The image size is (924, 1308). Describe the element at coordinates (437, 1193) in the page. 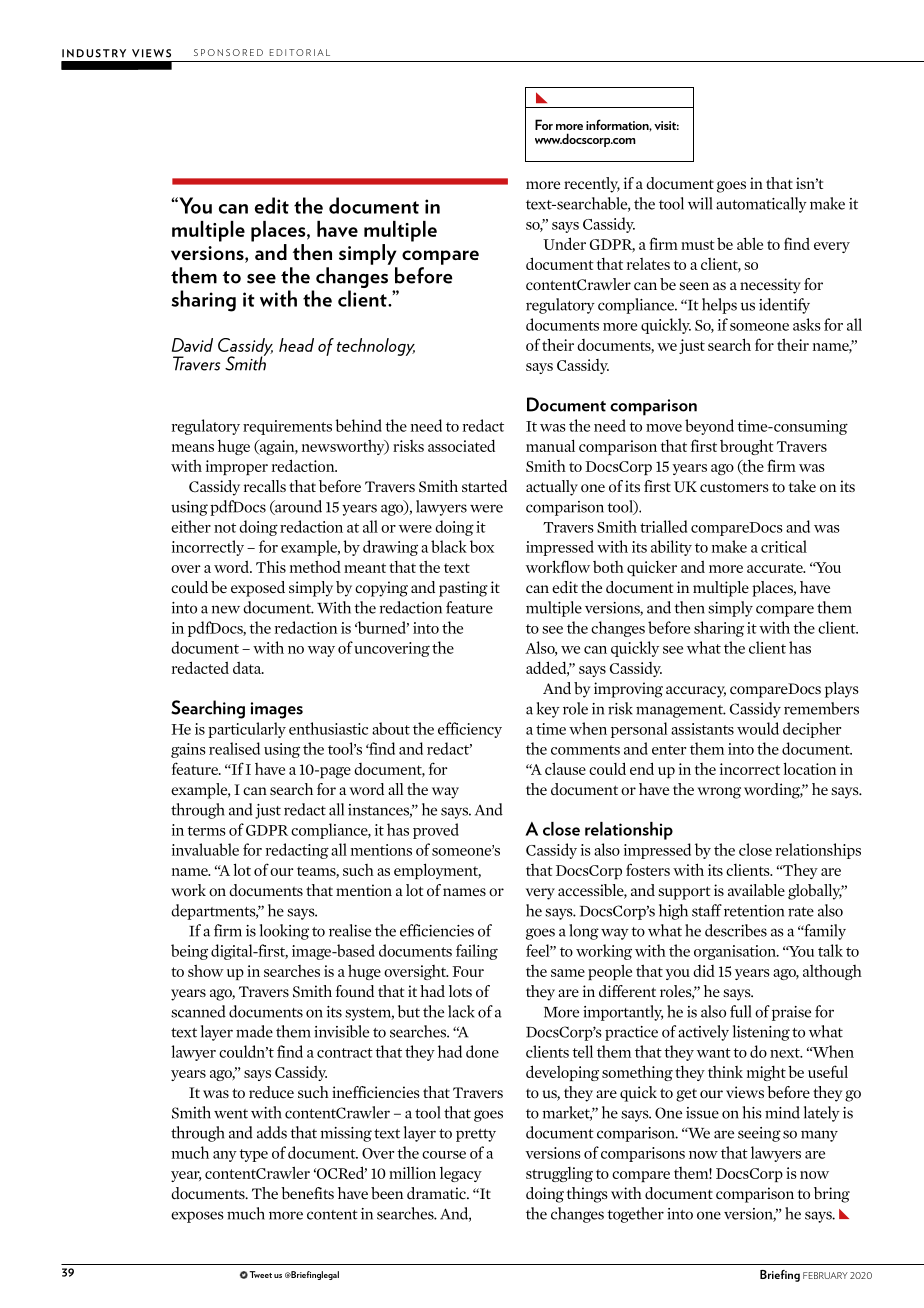

I see `dramatic` at that location.
